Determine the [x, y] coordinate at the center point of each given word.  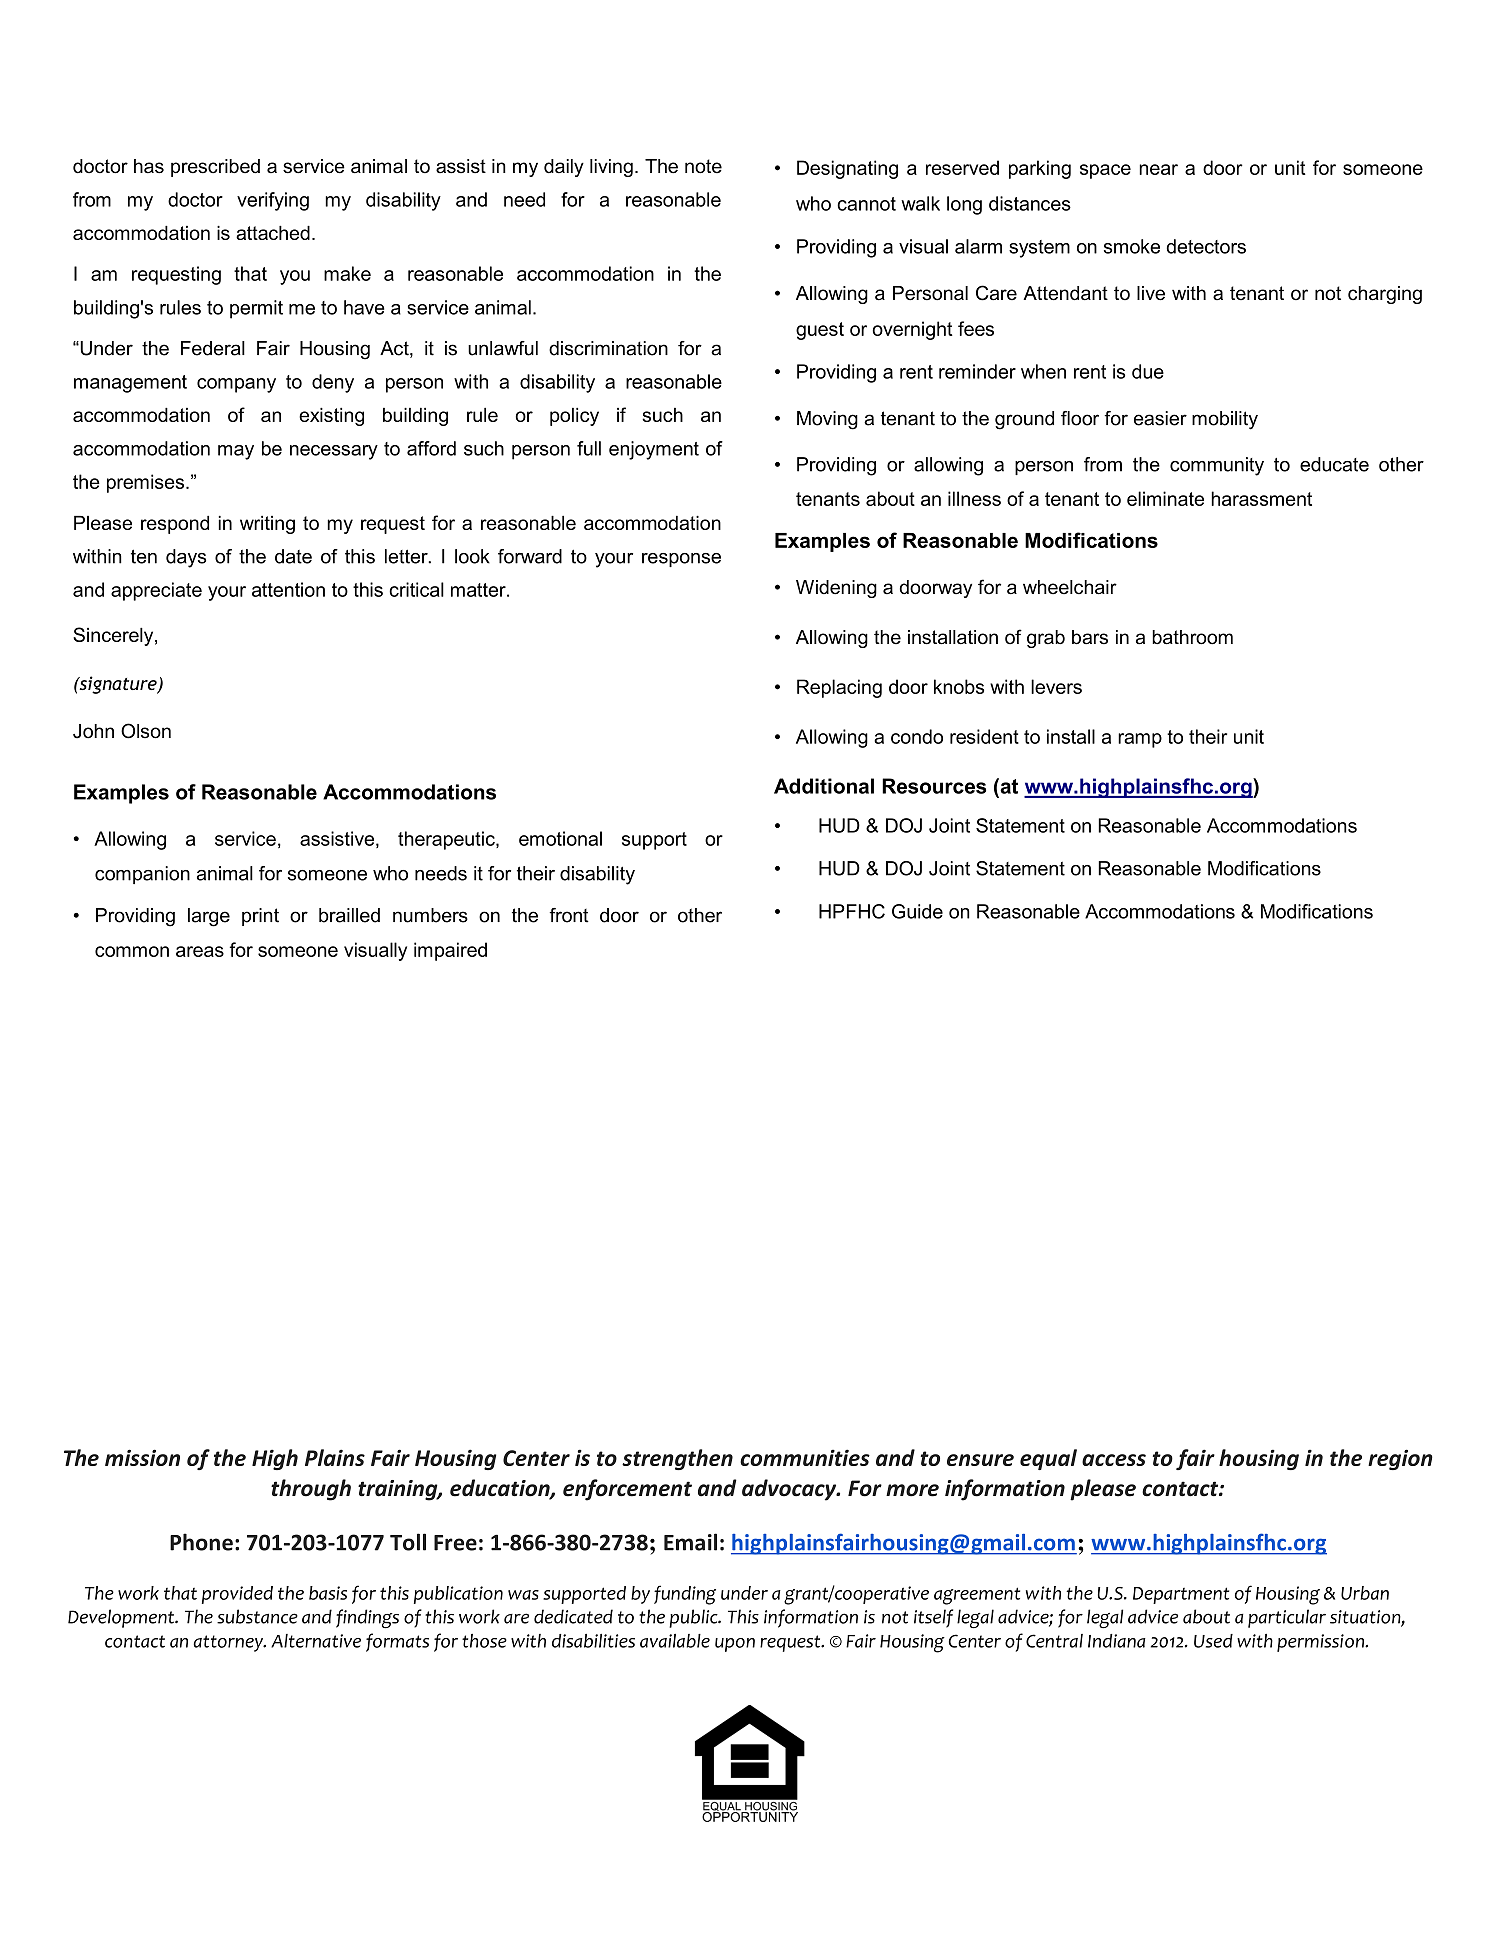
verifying [273, 201]
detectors [1206, 246]
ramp [1140, 740]
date [293, 556]
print [260, 917]
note [703, 166]
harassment [1261, 498]
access [1114, 1460]
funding [685, 1595]
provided [237, 1595]
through [311, 1490]
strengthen [677, 1459]
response [681, 560]
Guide [917, 911]
